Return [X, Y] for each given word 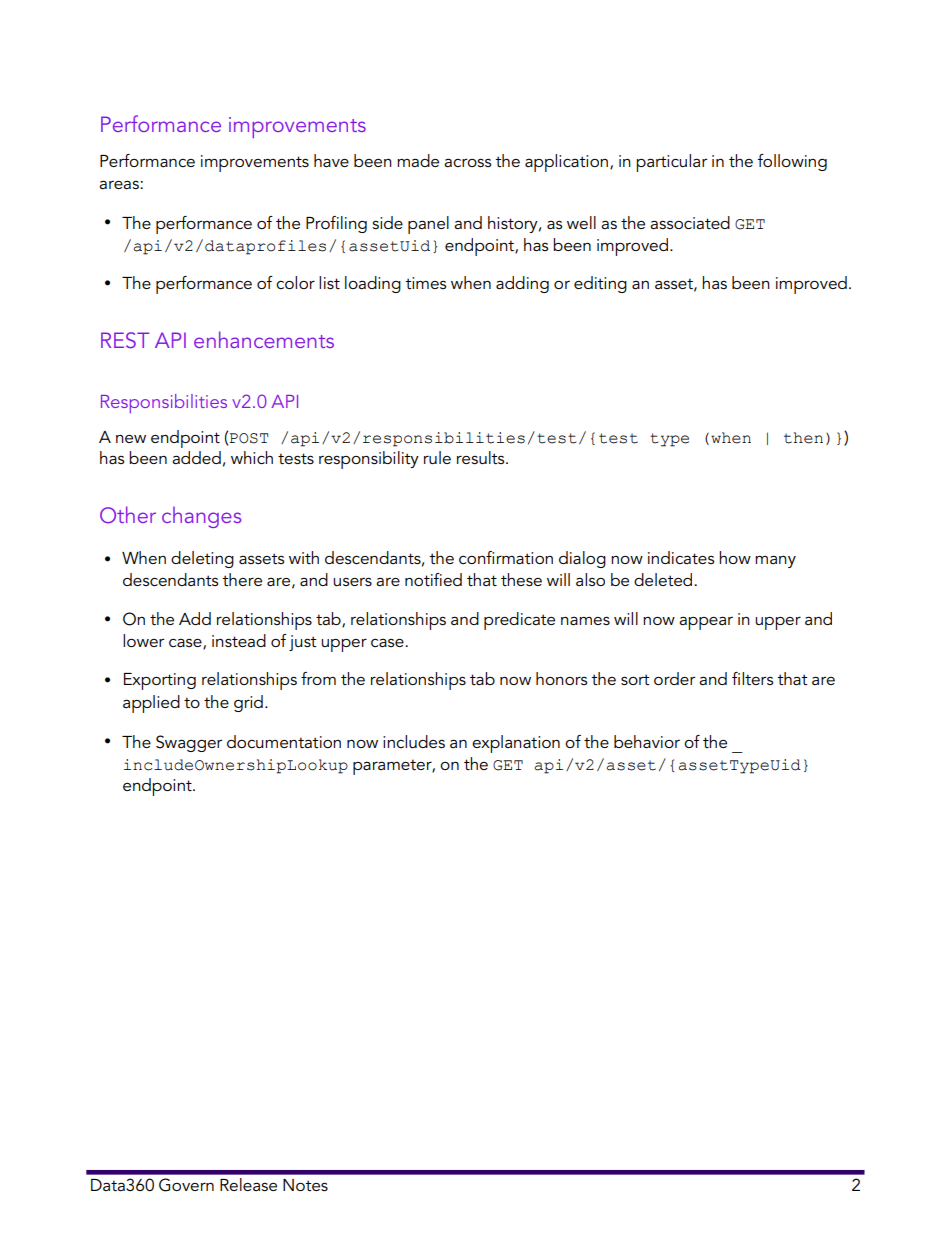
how [735, 557]
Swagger [189, 743]
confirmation [506, 557]
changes [201, 517]
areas [120, 184]
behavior [647, 741]
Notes [305, 1185]
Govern [186, 1185]
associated [690, 222]
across [467, 162]
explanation [516, 744]
